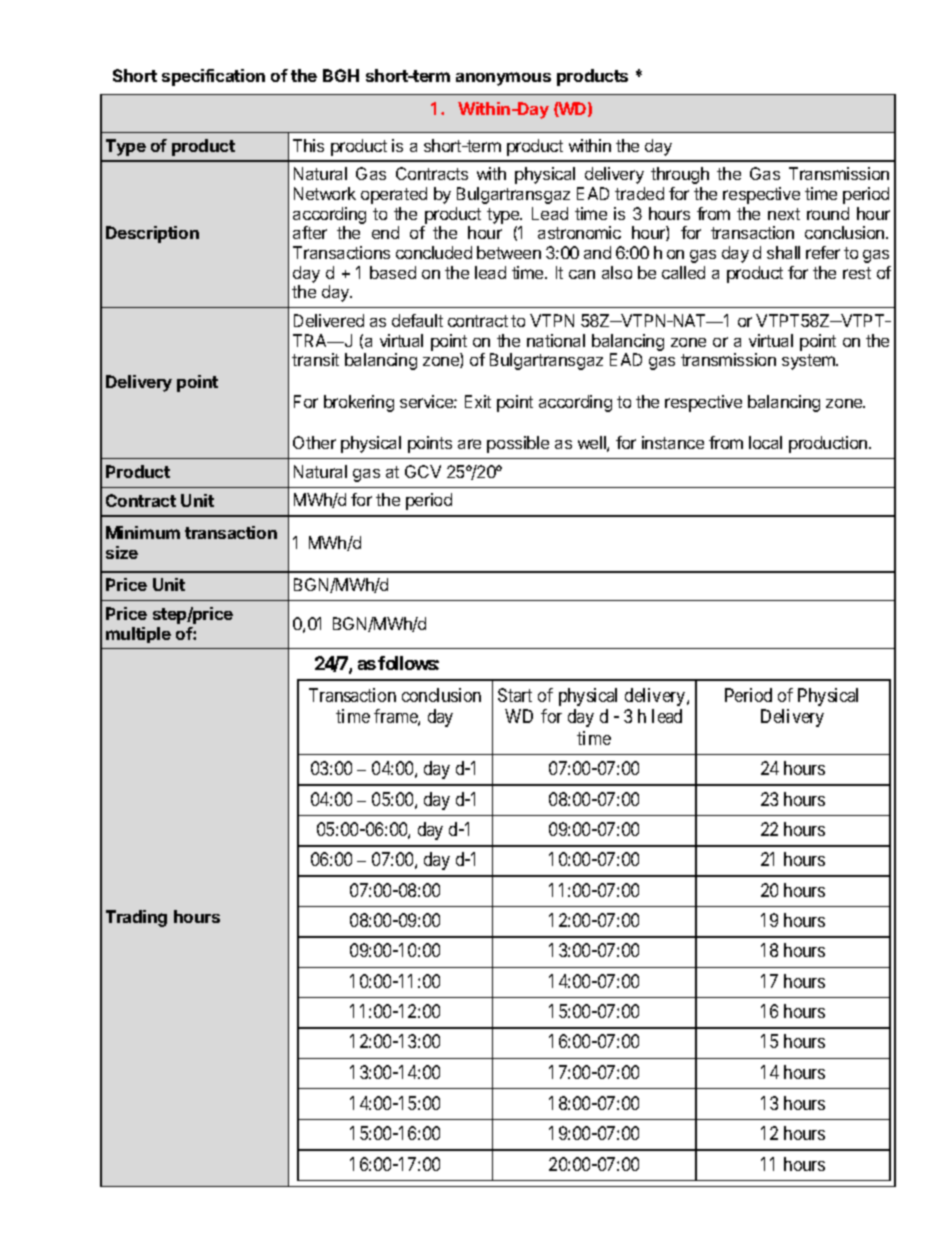  Describe the element at coordinates (503, 79) in the screenshot. I see `anonymous` at that location.
